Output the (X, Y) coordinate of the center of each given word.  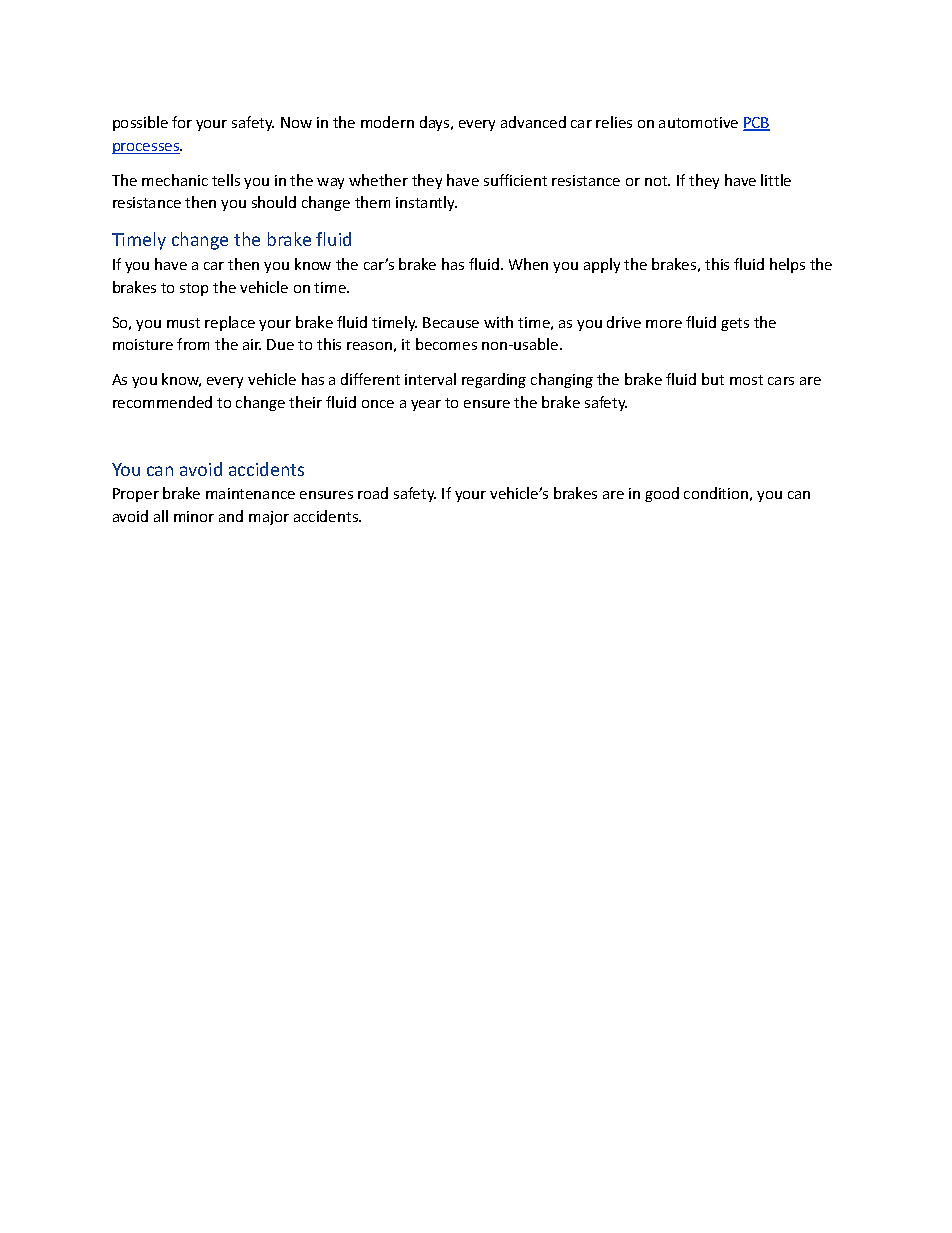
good (662, 494)
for (182, 122)
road (373, 493)
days (436, 123)
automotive (698, 122)
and (231, 516)
